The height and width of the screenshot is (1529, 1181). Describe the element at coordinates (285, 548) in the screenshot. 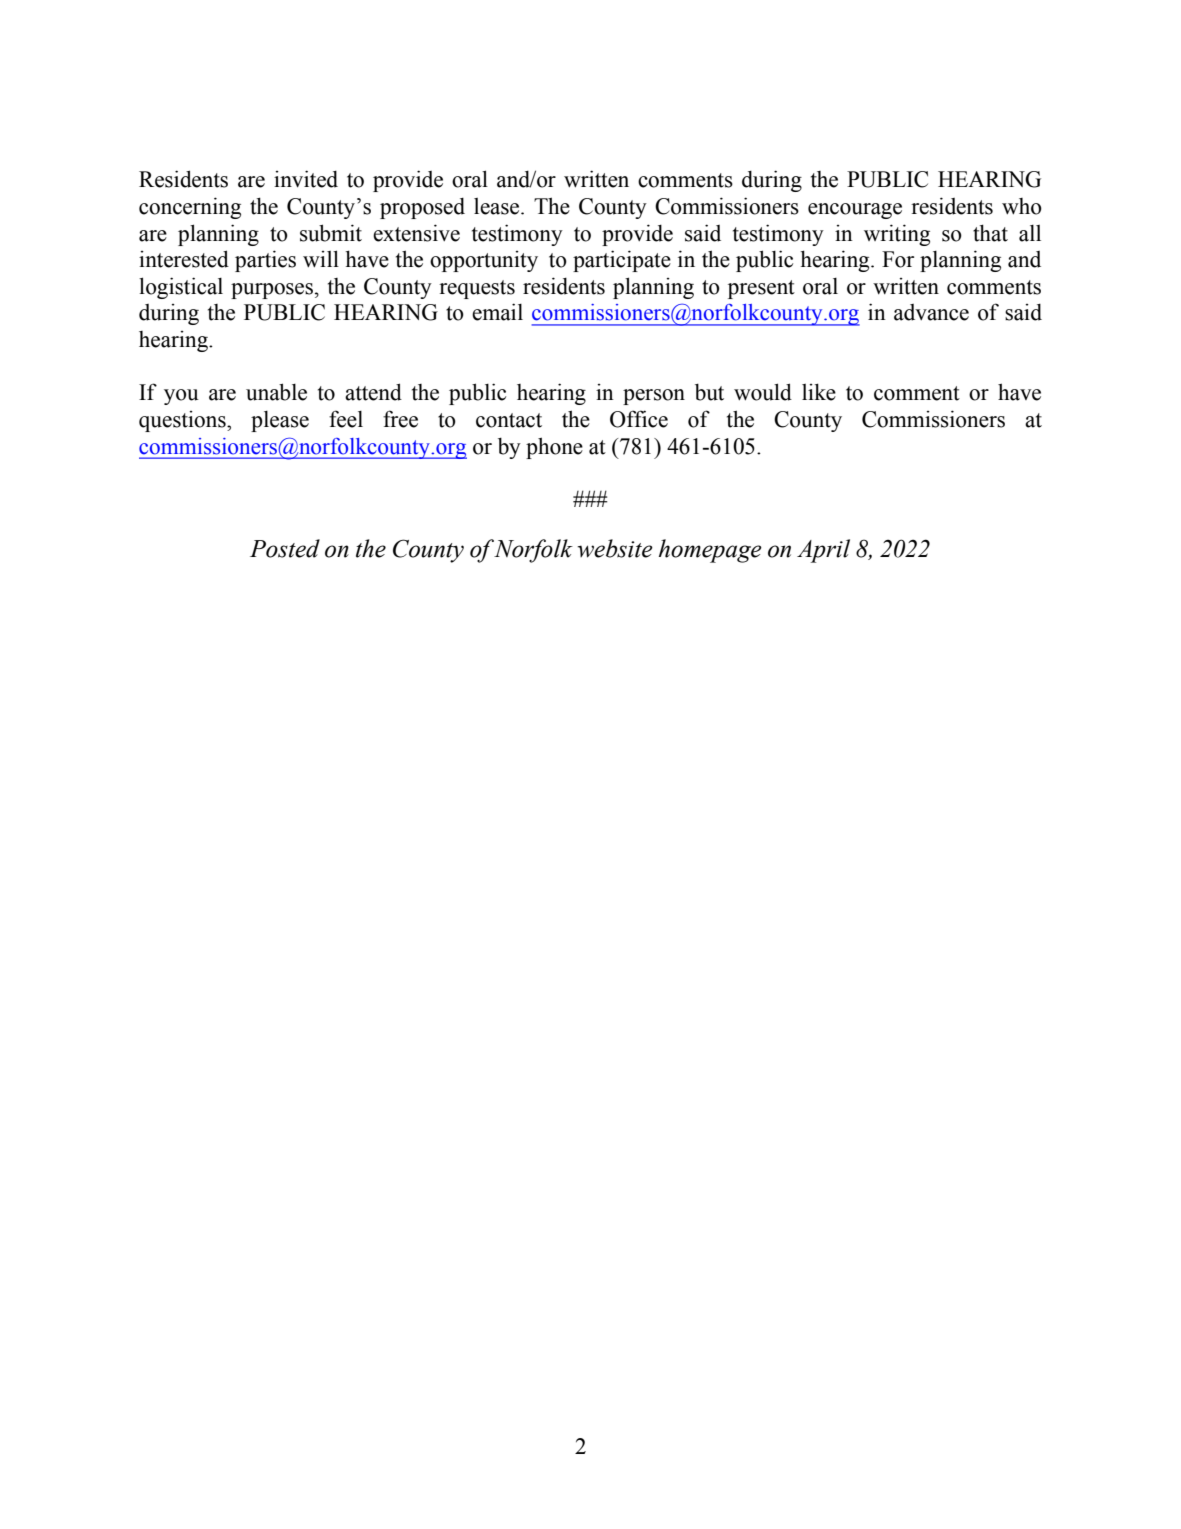

I see `Posted` at that location.
